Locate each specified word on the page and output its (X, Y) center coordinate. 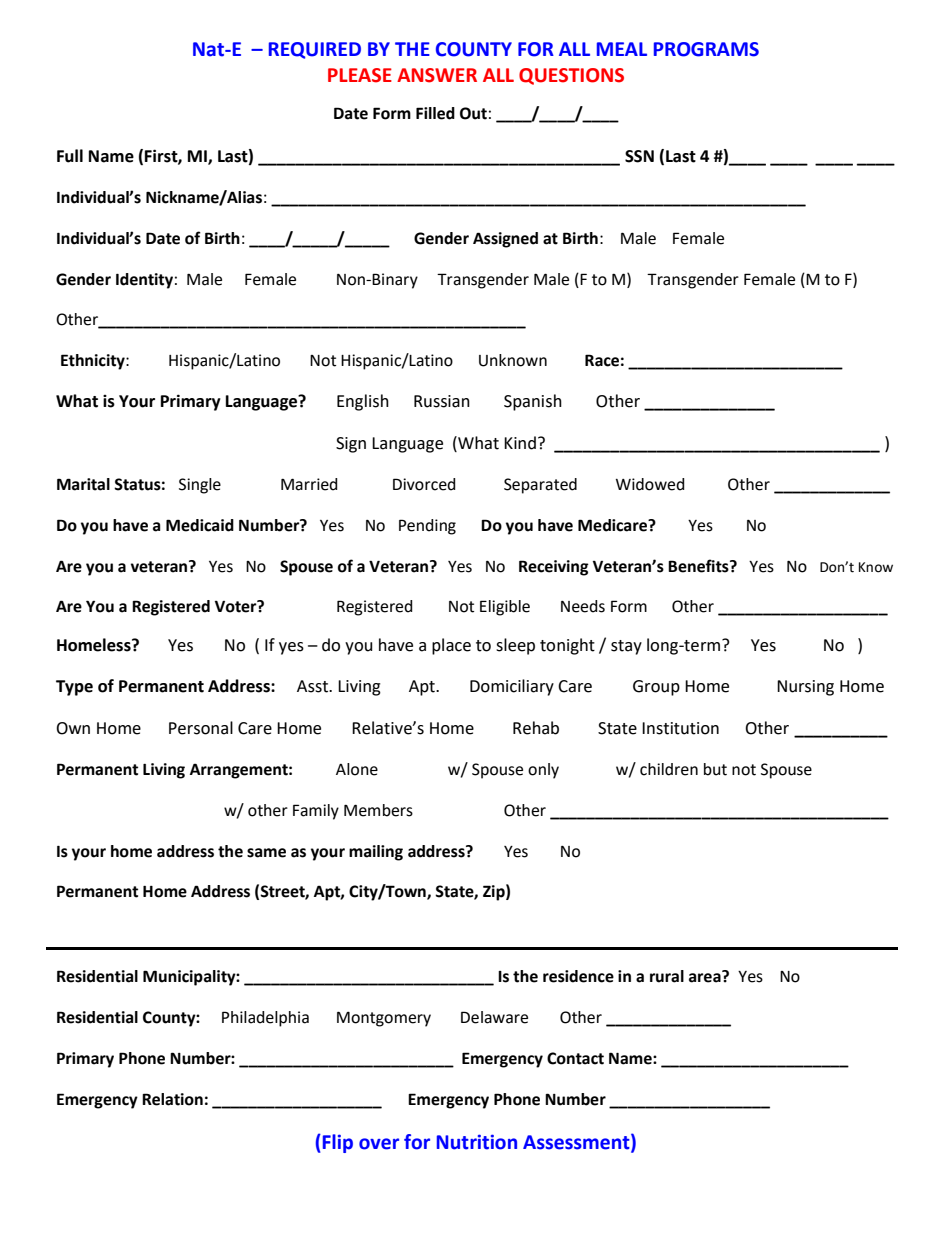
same (266, 853)
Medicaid (200, 525)
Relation (172, 1099)
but (715, 769)
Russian (442, 401)
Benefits (699, 566)
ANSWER (437, 75)
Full (70, 156)
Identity (144, 281)
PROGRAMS (706, 49)
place (451, 646)
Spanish (533, 402)
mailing (376, 853)
